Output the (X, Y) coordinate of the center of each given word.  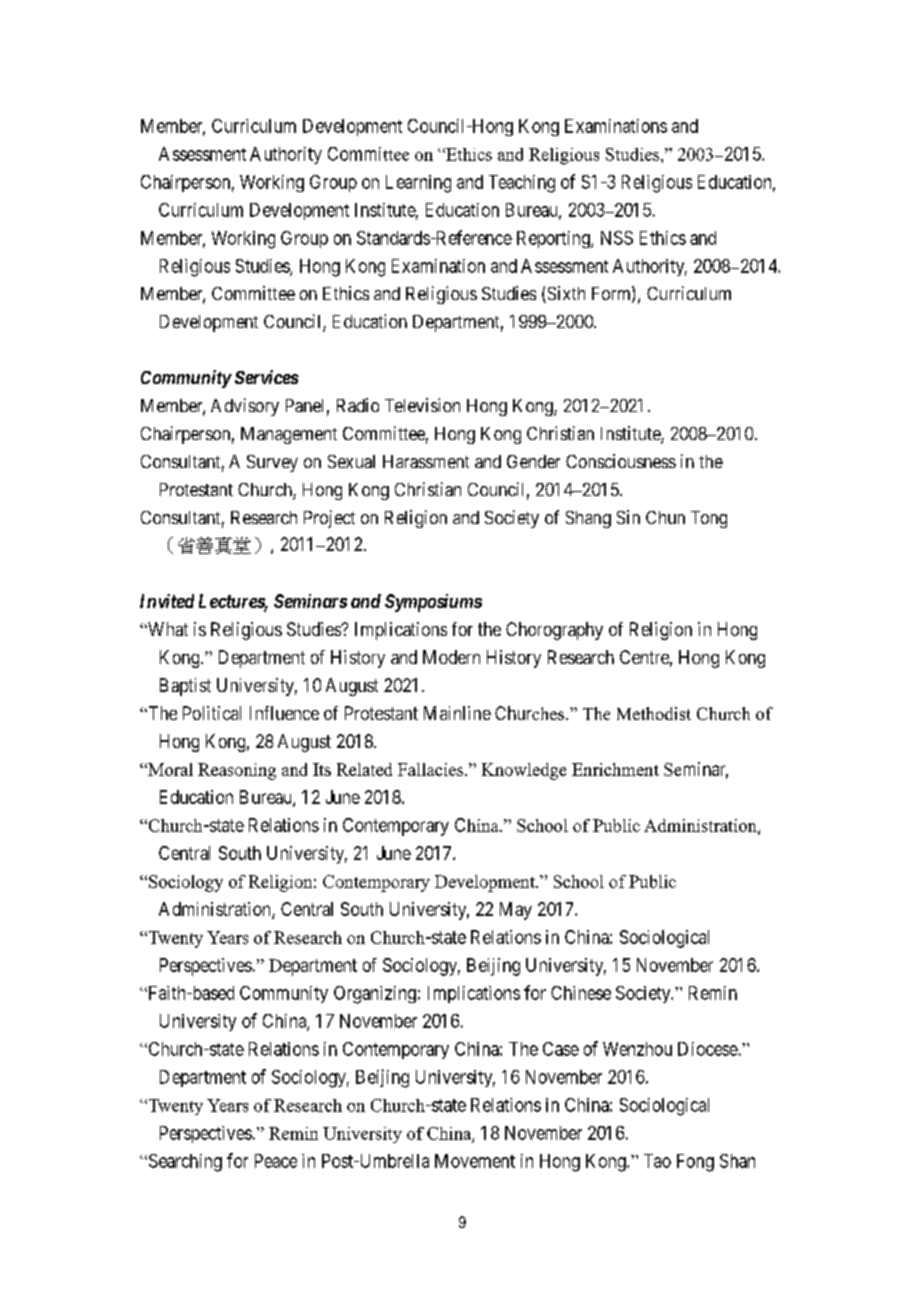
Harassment (426, 461)
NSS (617, 238)
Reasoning (237, 771)
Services (267, 377)
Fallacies (432, 769)
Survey (272, 463)
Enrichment (615, 769)
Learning (418, 184)
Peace (276, 1161)
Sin (628, 517)
